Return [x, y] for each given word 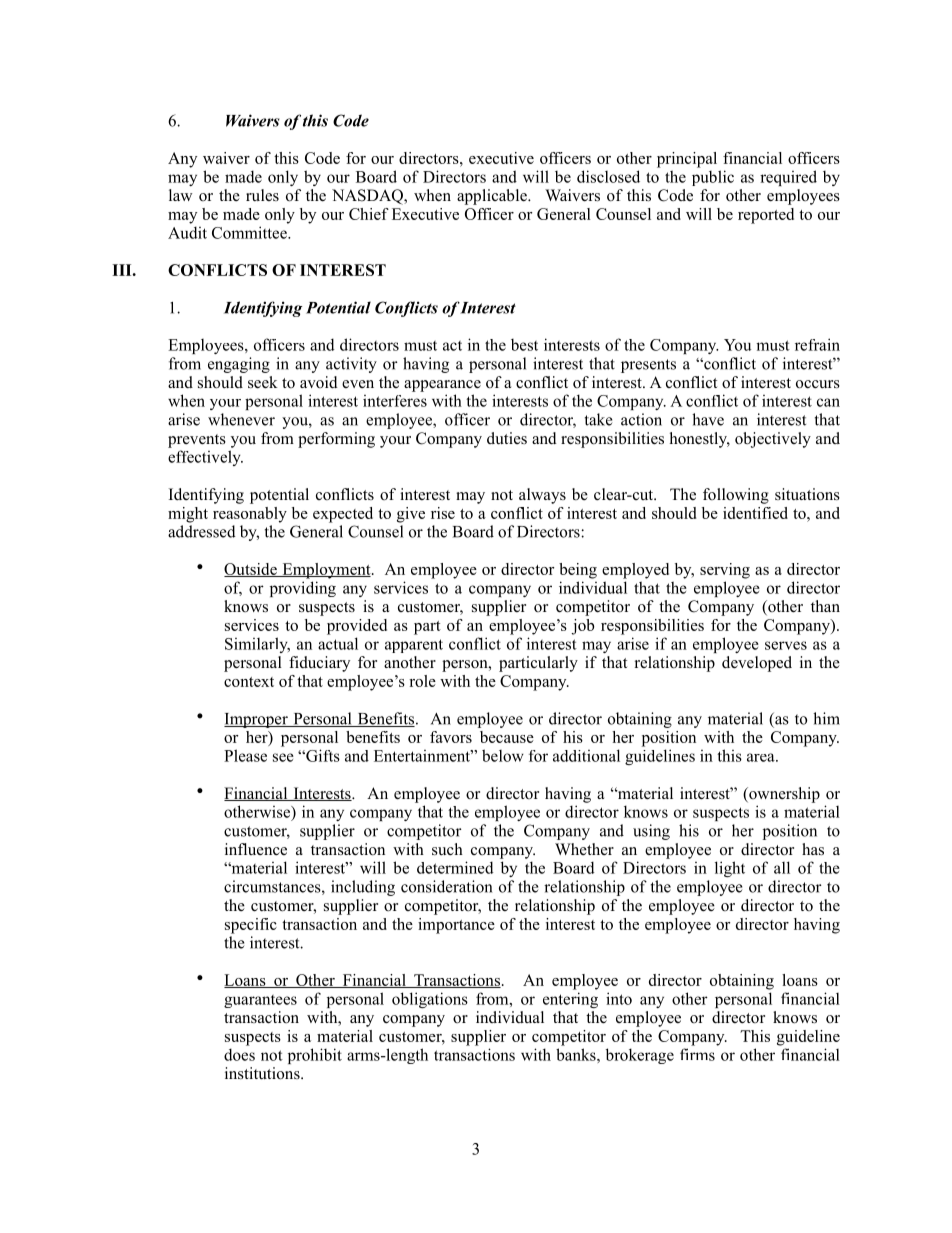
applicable [493, 197]
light [730, 869]
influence [256, 849]
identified [755, 513]
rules [262, 195]
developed [757, 664]
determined [455, 867]
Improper [257, 720]
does [239, 1054]
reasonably [250, 515]
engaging [239, 365]
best [524, 345]
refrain [817, 344]
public [713, 178]
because [507, 737]
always [542, 496]
